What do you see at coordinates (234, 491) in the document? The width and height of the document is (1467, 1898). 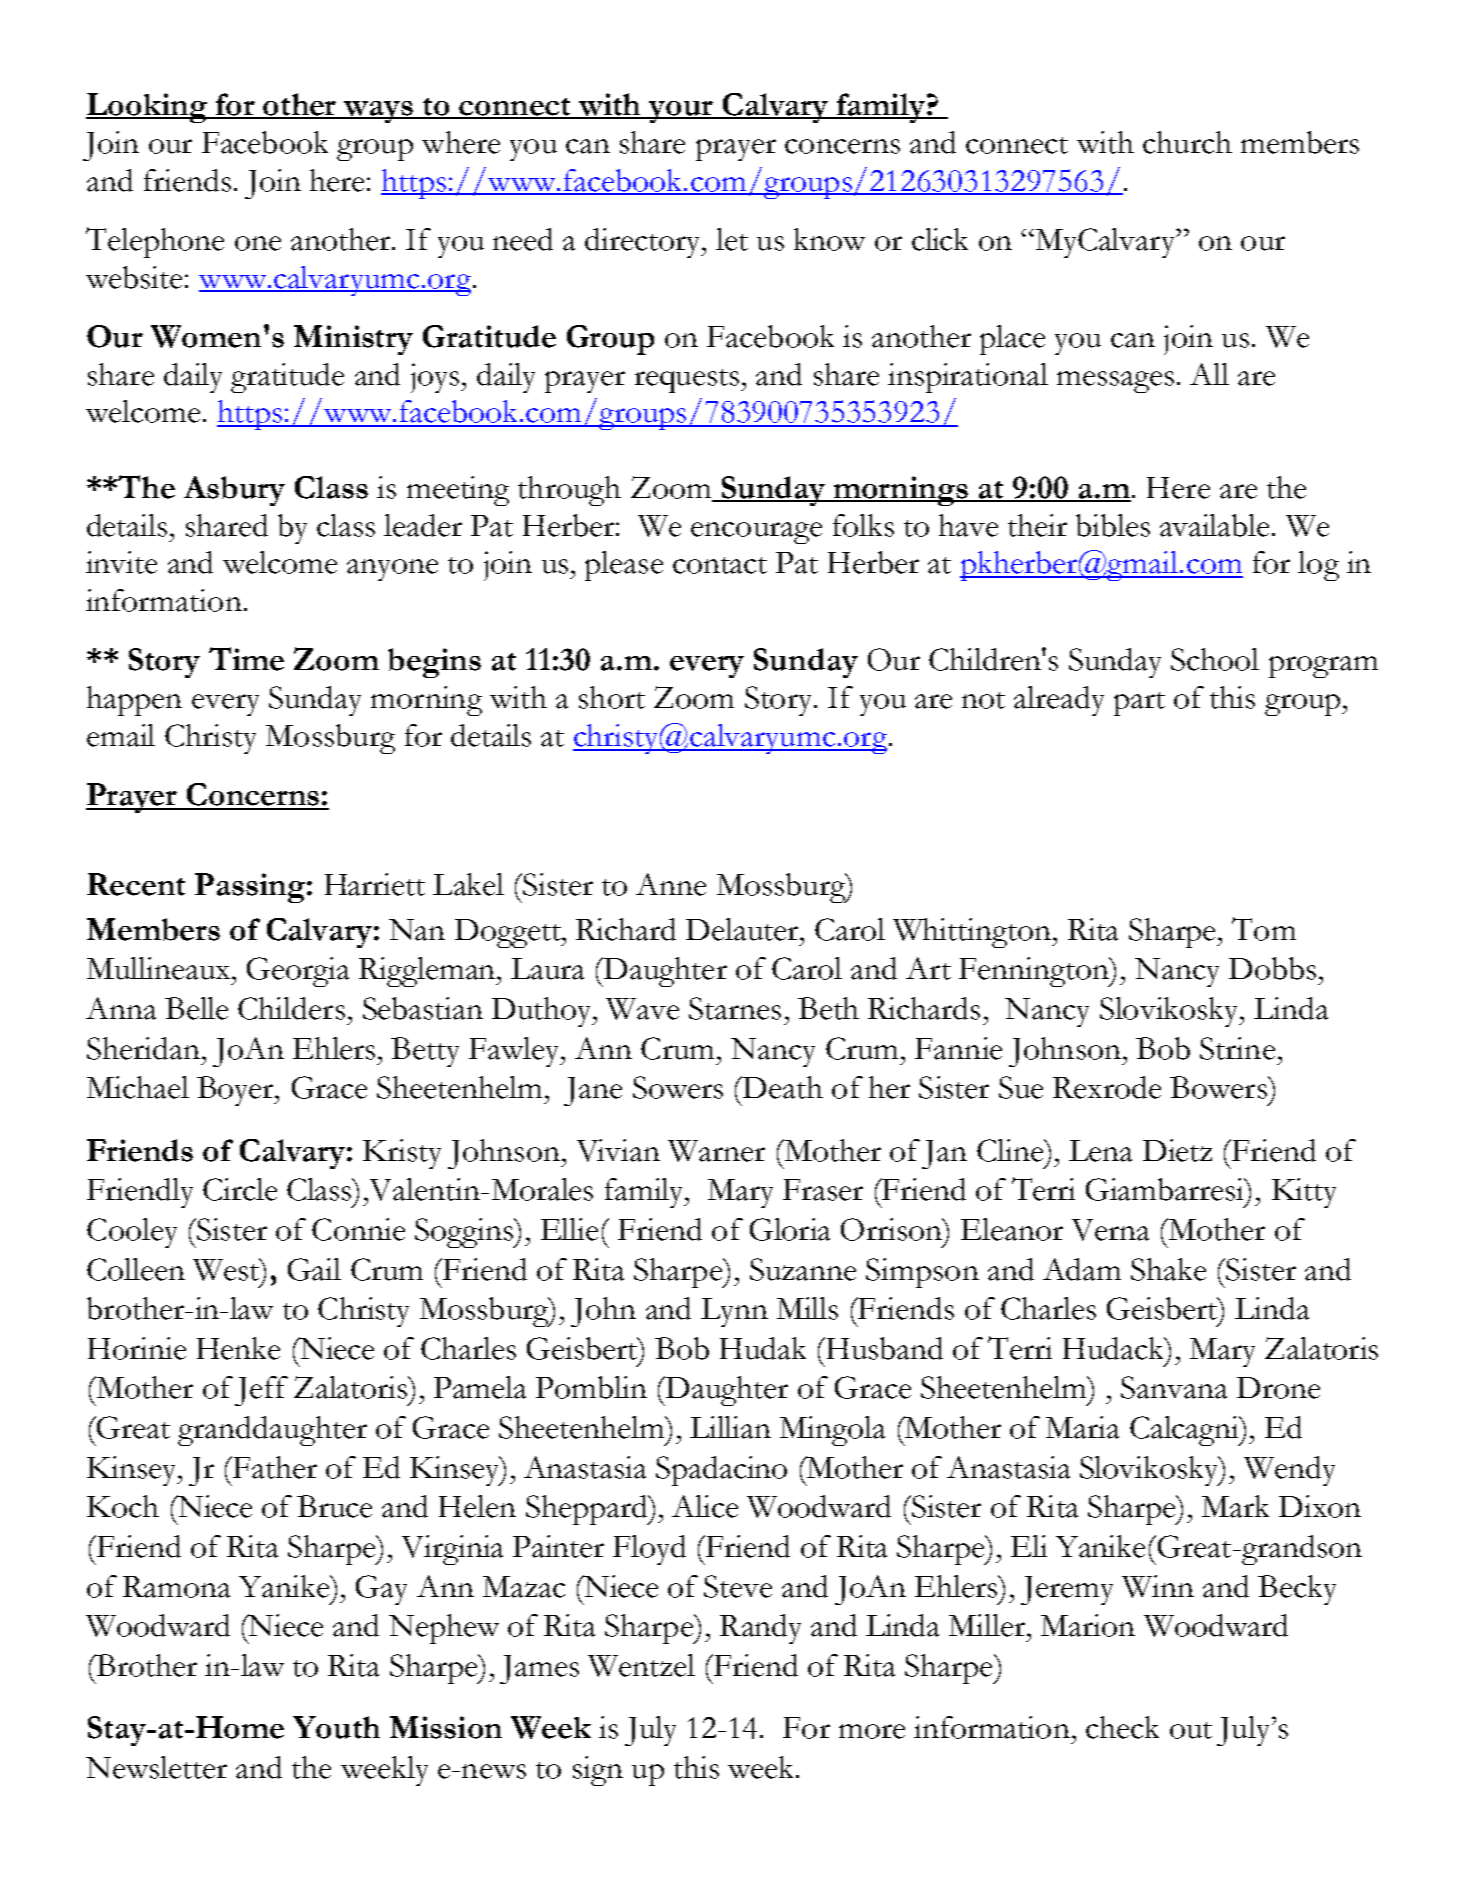 I see `Asbury` at bounding box center [234, 491].
